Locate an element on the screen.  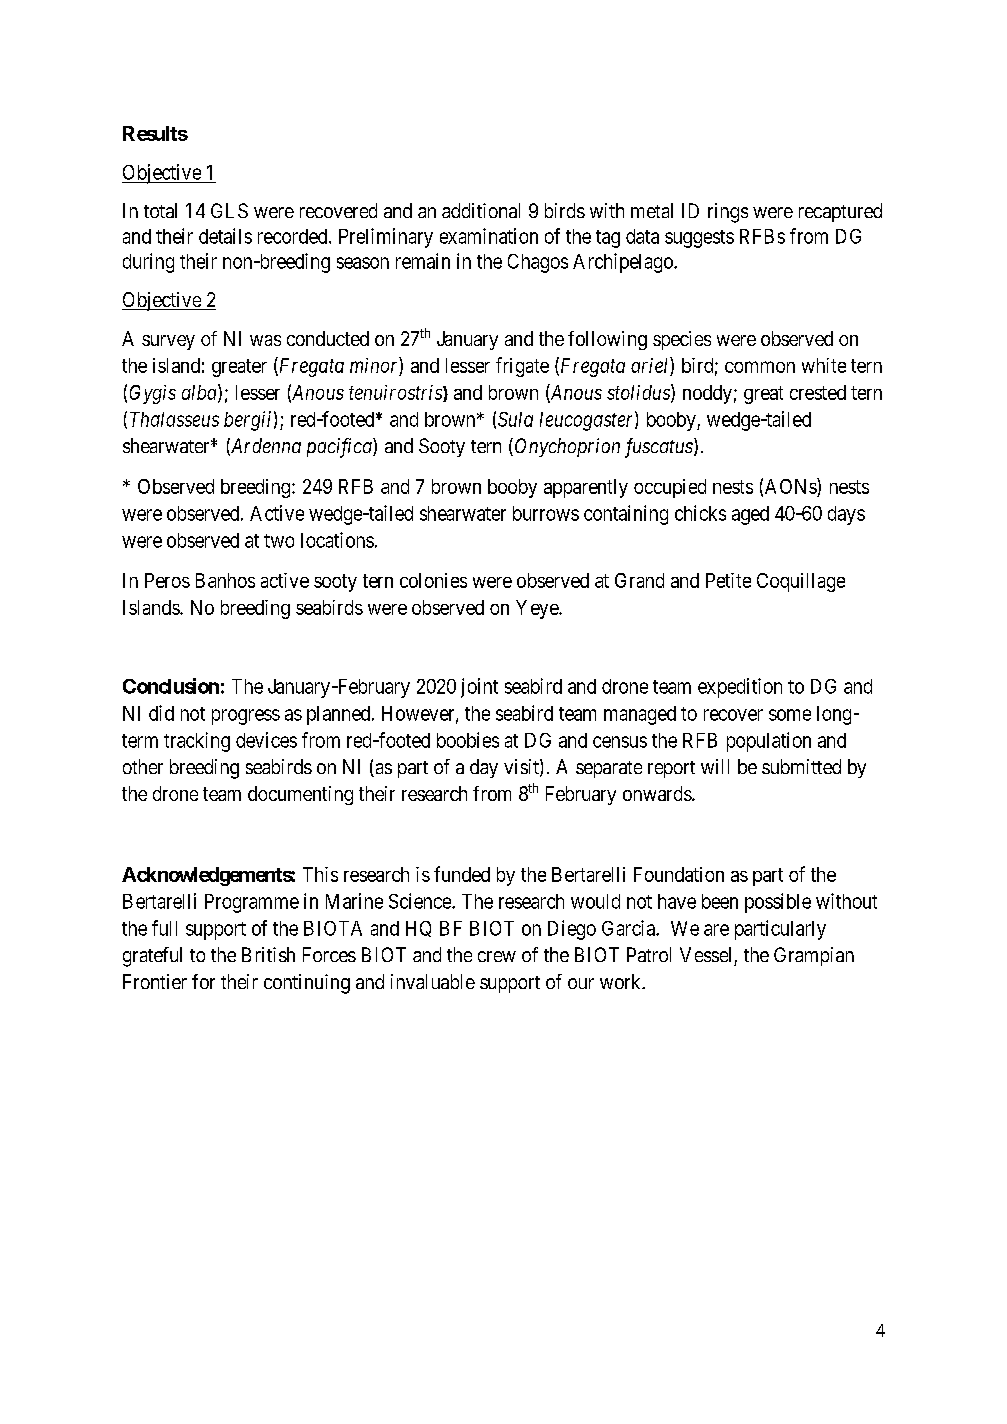
details is located at coordinates (225, 236).
